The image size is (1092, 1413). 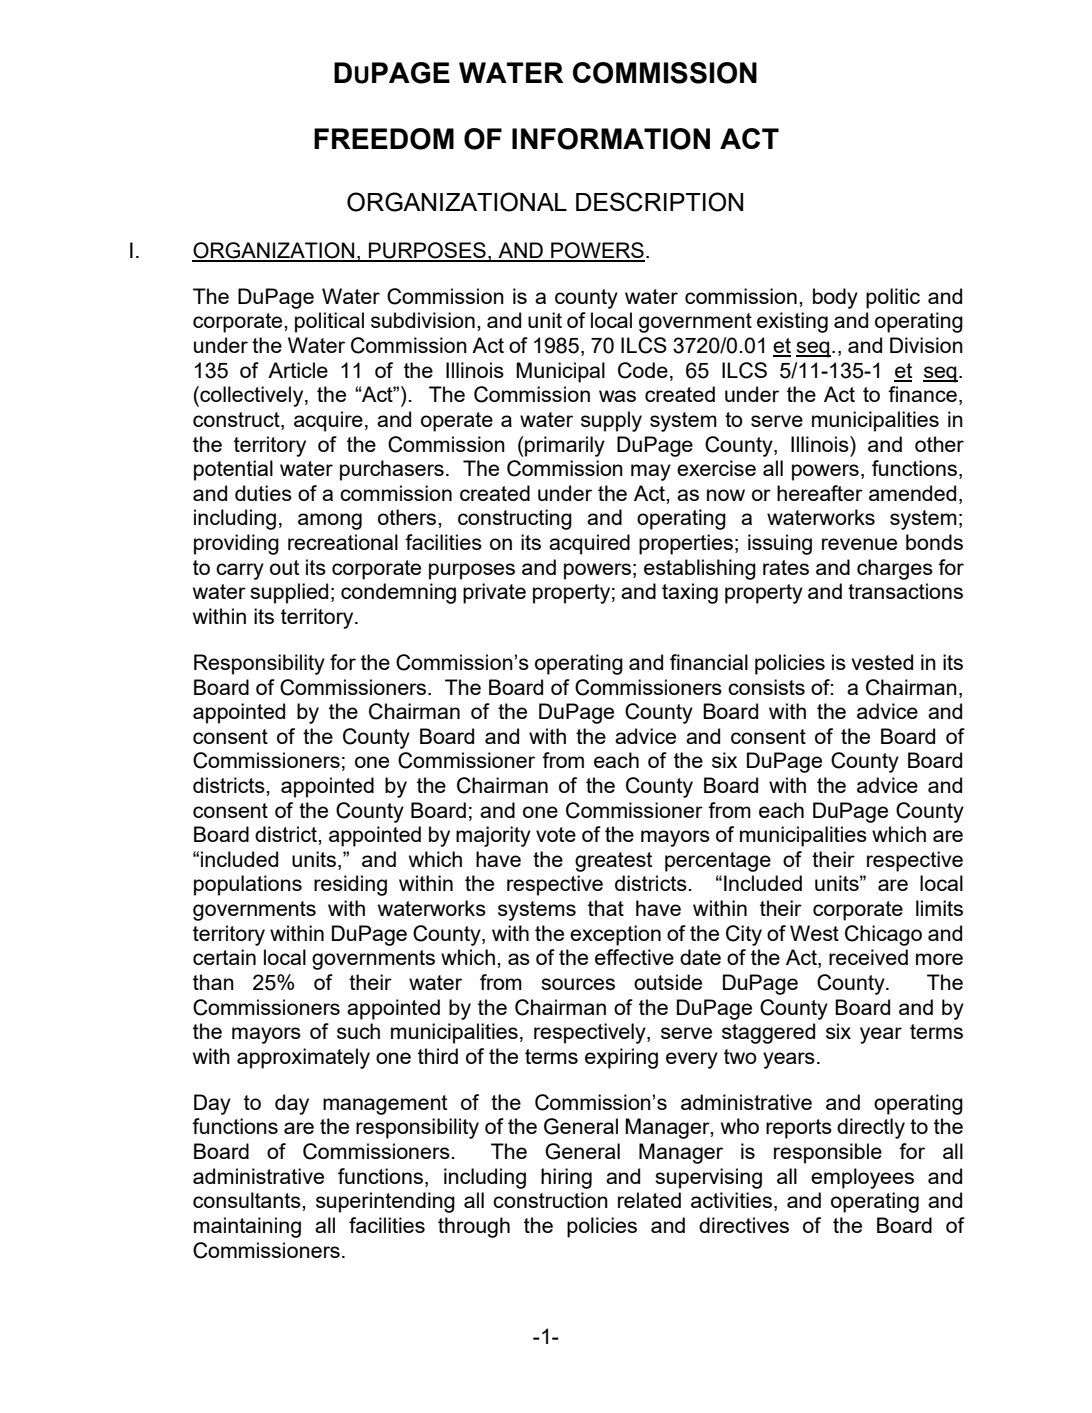 What do you see at coordinates (895, 569) in the screenshot?
I see `charges` at bounding box center [895, 569].
